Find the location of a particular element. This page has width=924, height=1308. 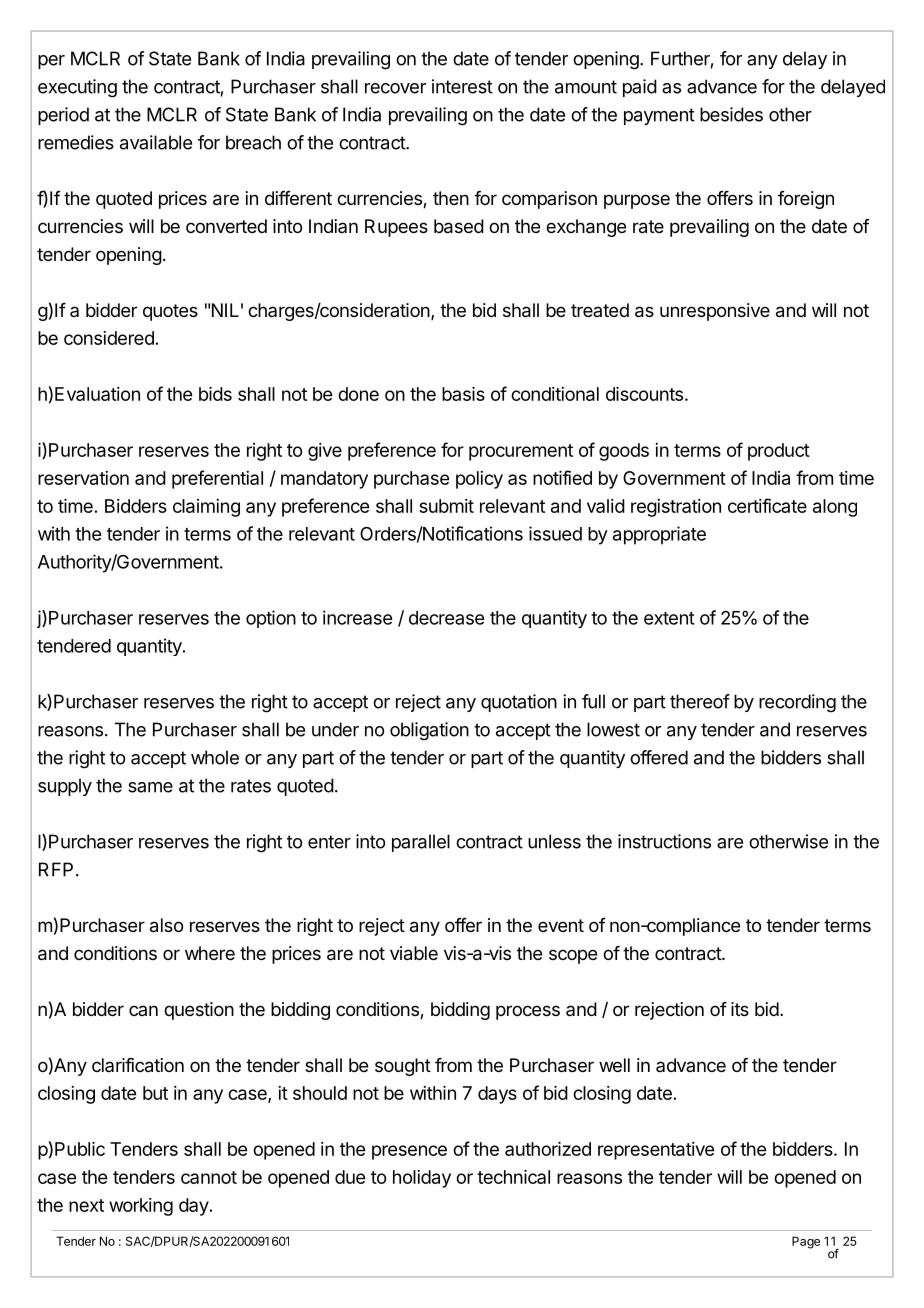

claiming is located at coordinates (206, 508).
